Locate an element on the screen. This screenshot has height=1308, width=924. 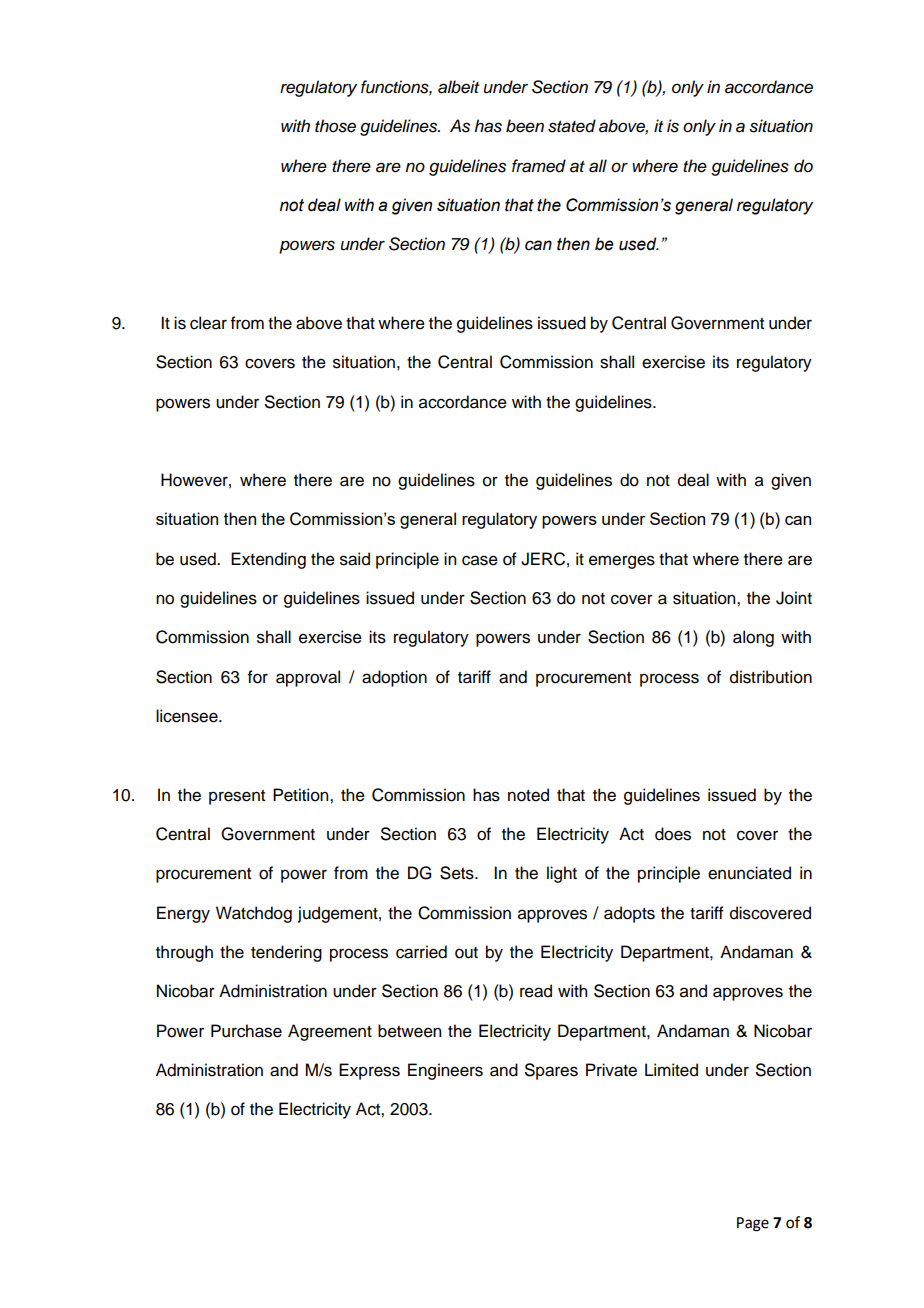
along is located at coordinates (753, 638).
